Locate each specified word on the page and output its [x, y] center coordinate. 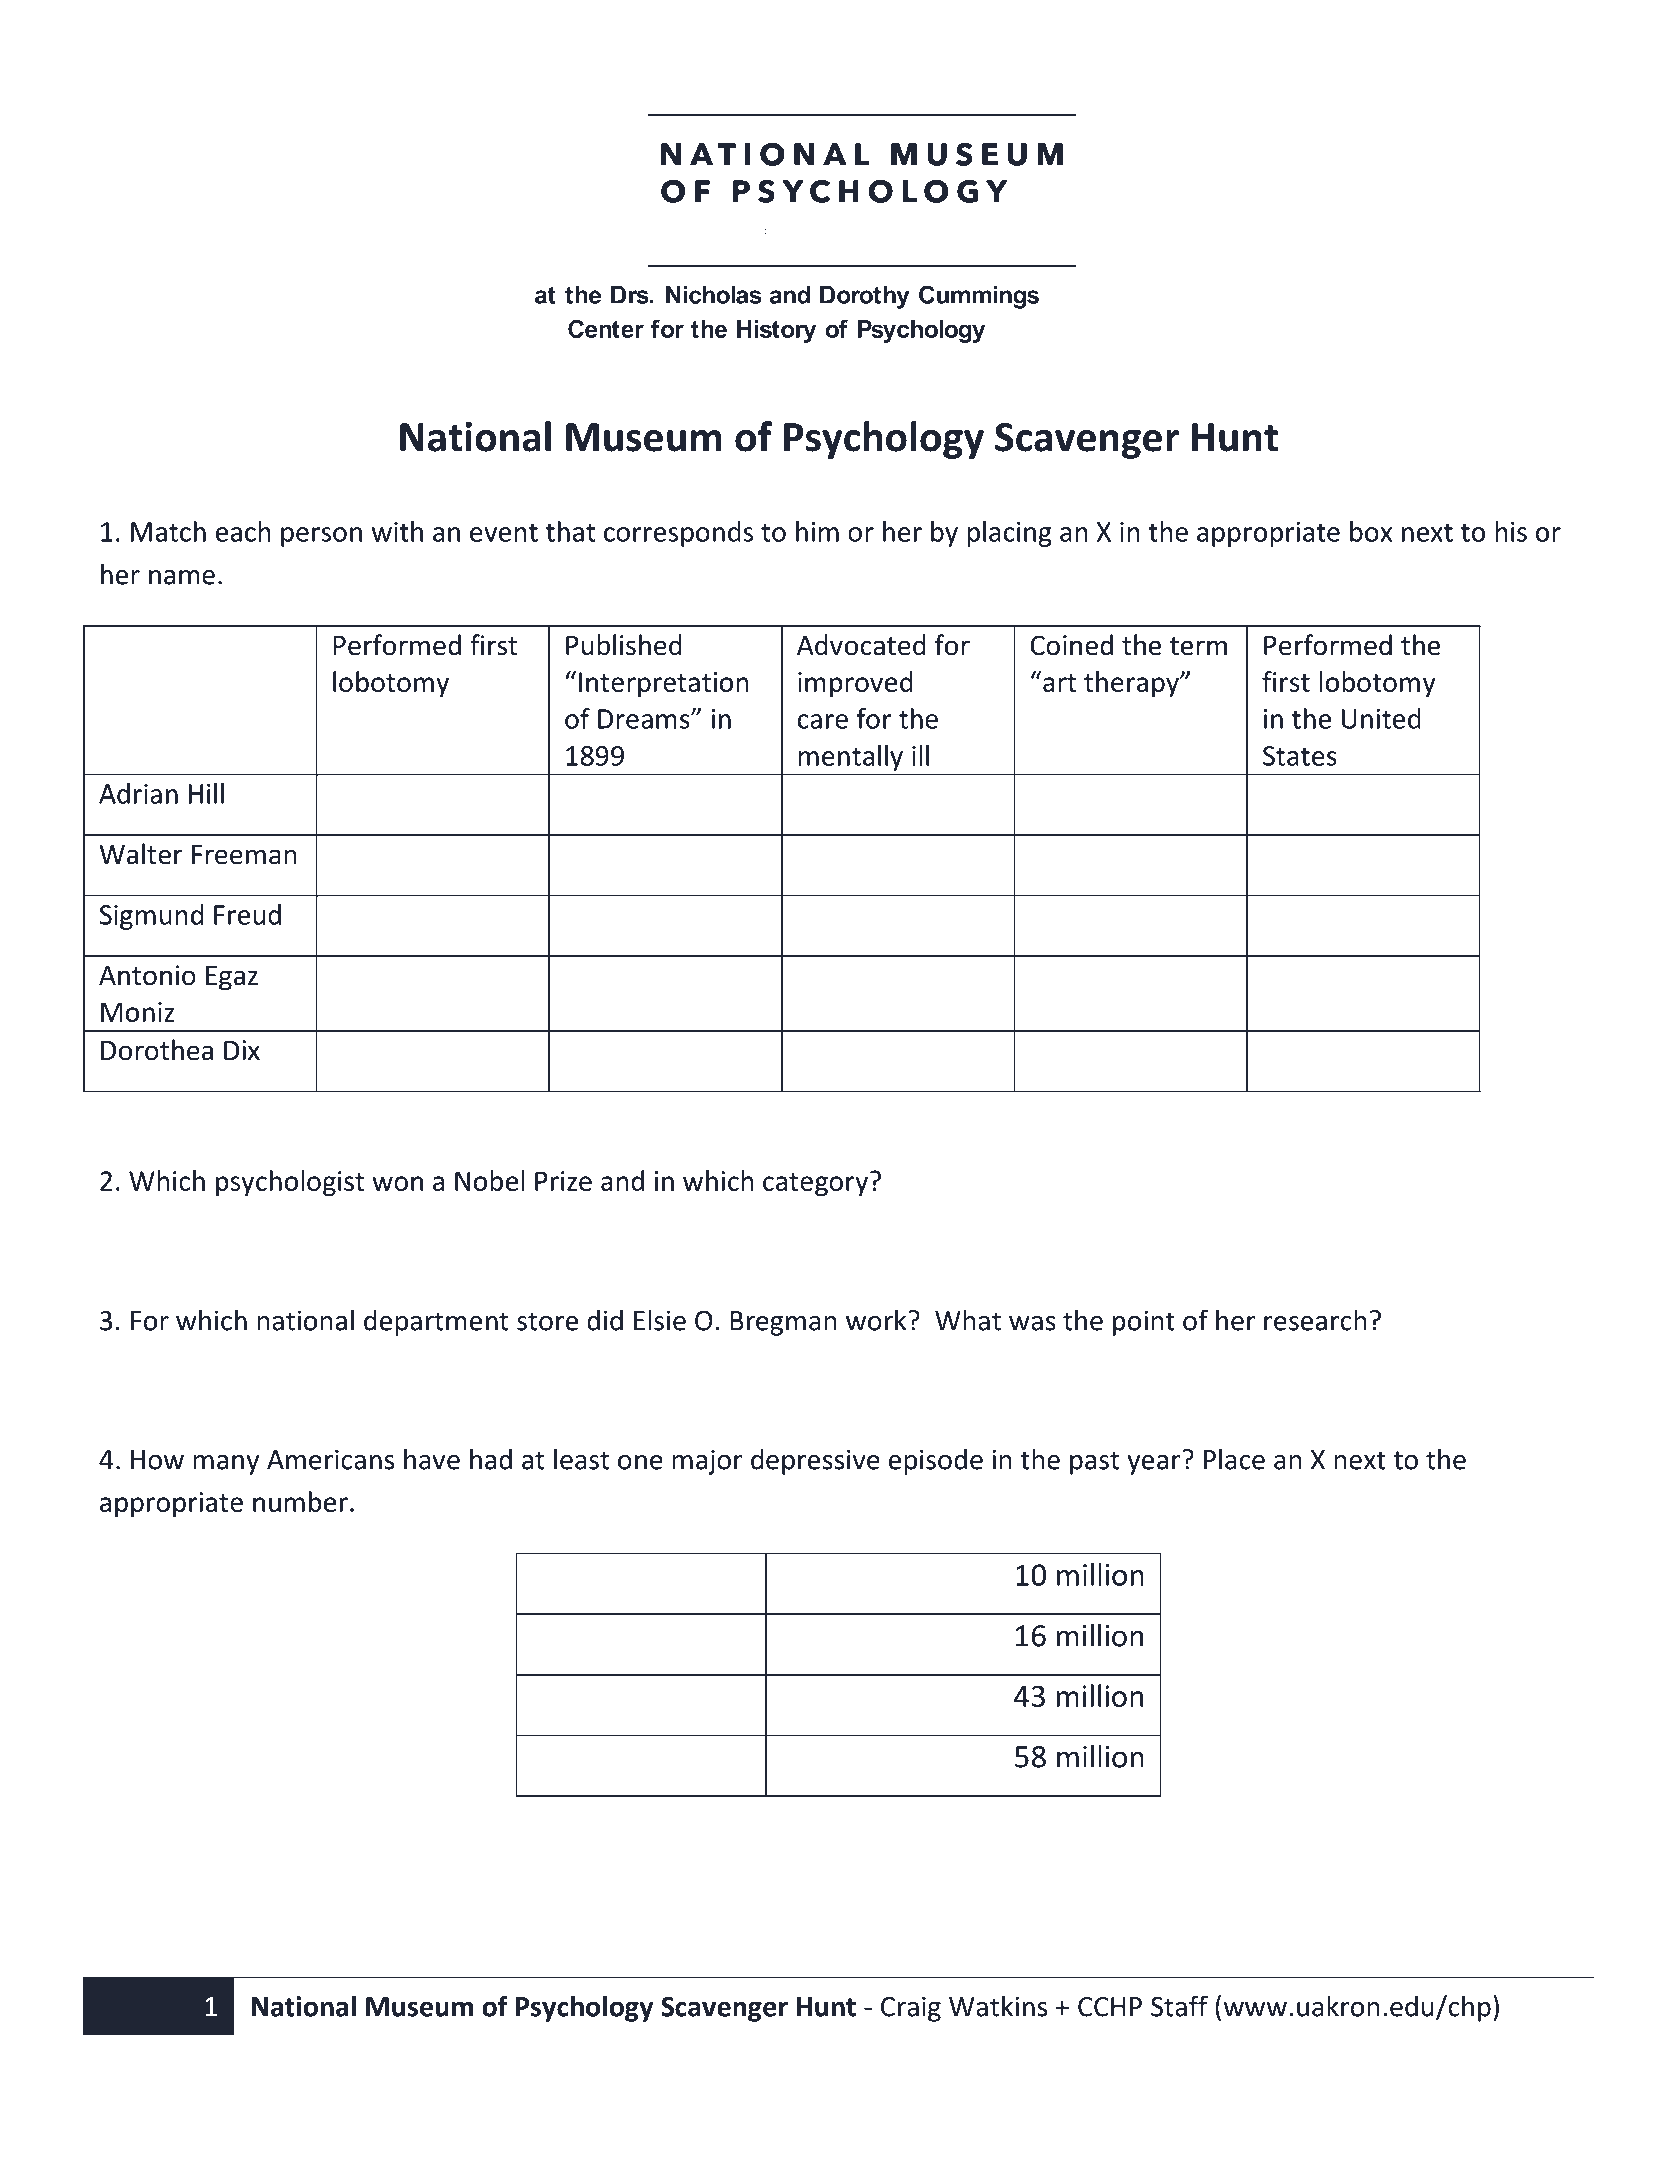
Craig [911, 2009]
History [776, 331]
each [243, 531]
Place [1234, 1459]
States [1300, 756]
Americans [330, 1459]
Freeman [244, 855]
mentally [850, 758]
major [707, 1462]
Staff [1179, 2006]
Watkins [998, 2006]
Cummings [979, 297]
